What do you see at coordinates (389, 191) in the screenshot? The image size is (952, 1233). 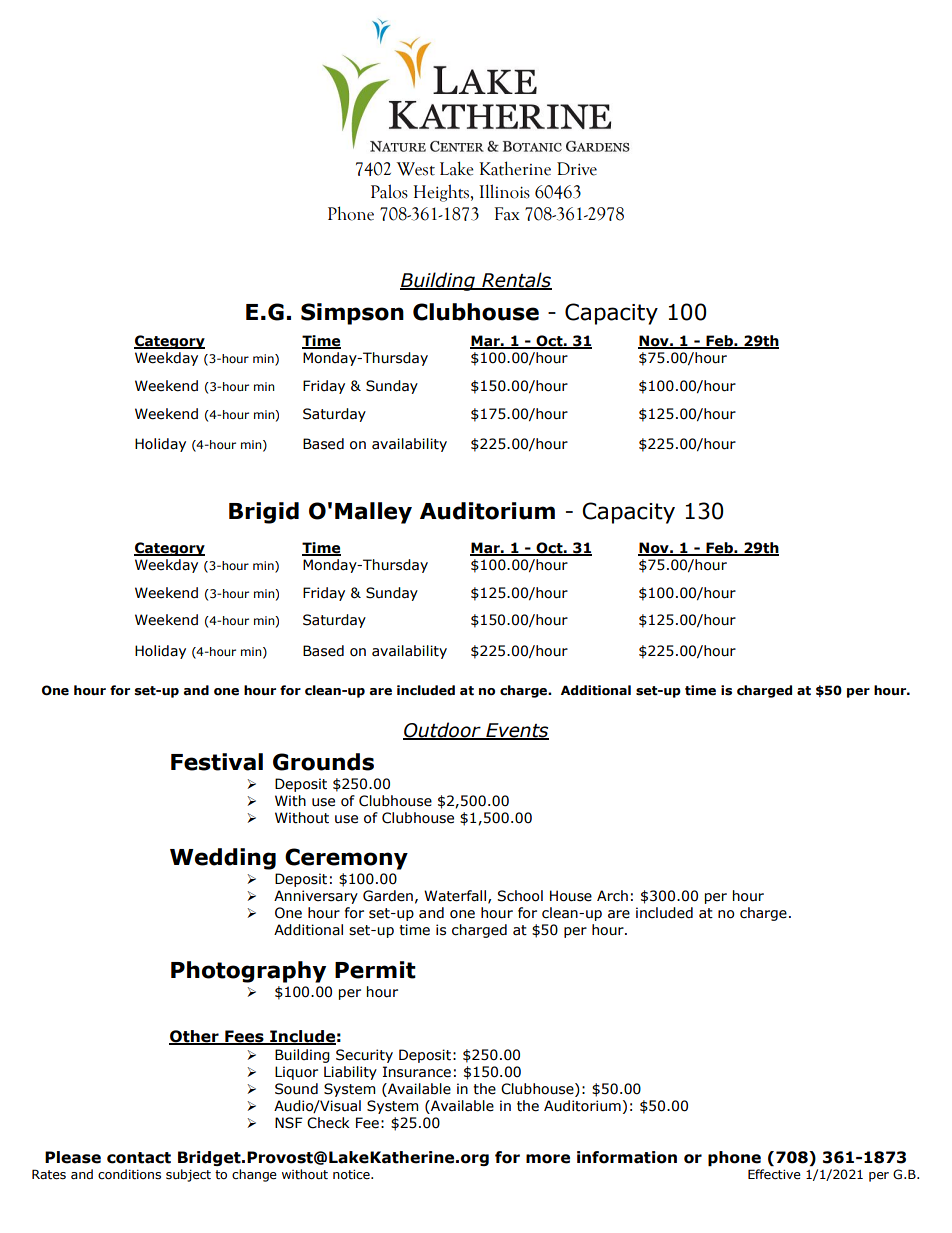 I see `Palos` at bounding box center [389, 191].
